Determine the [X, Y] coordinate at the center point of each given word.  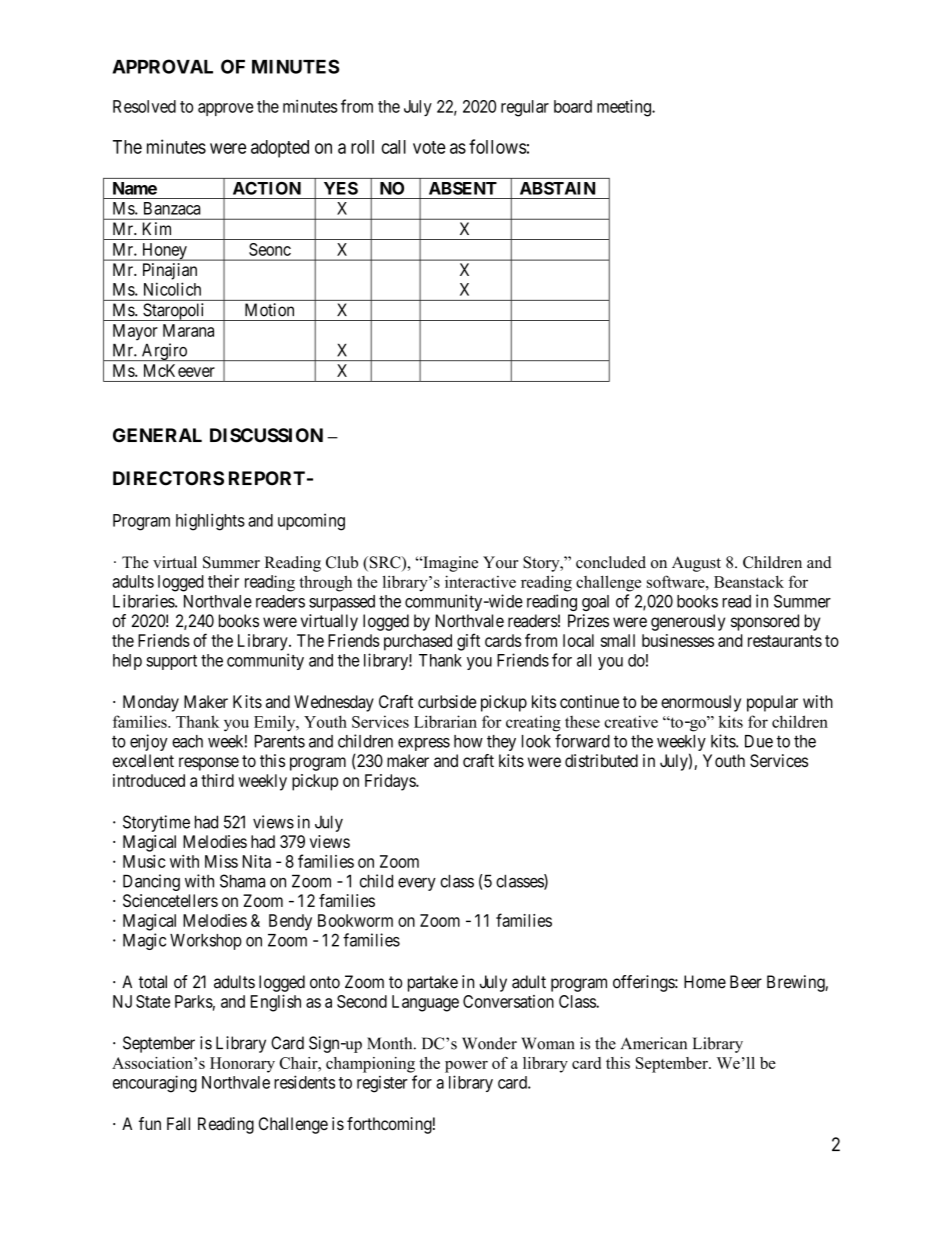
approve [225, 109]
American [654, 1043]
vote [429, 147]
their [223, 581]
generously [688, 622]
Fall [178, 1123]
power [466, 1067]
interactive [480, 581]
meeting [625, 108]
